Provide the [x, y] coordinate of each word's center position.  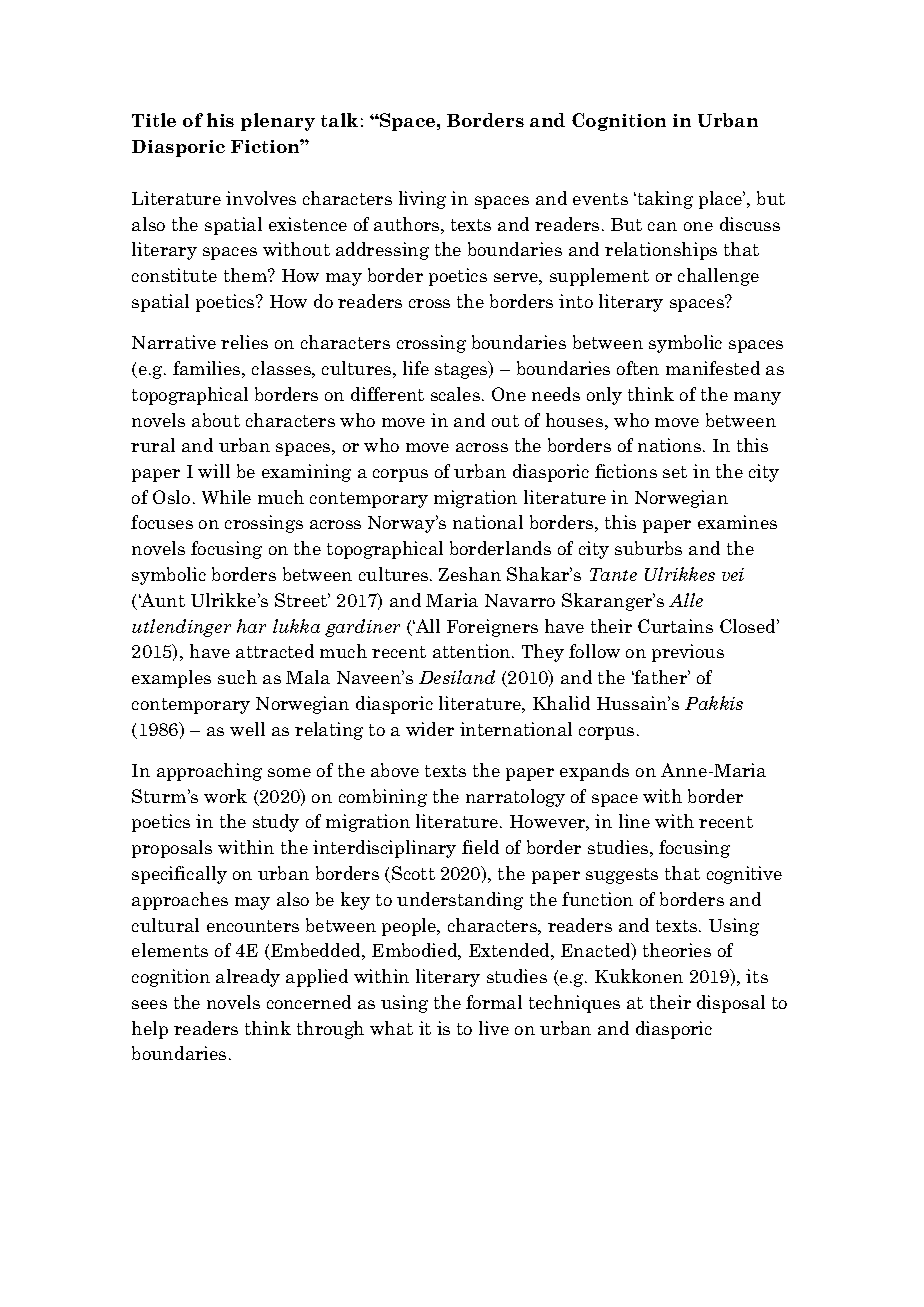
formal [494, 1002]
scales [455, 394]
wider [430, 729]
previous [688, 653]
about [216, 420]
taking [664, 200]
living [422, 200]
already [248, 978]
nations [669, 445]
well [247, 729]
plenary [278, 122]
